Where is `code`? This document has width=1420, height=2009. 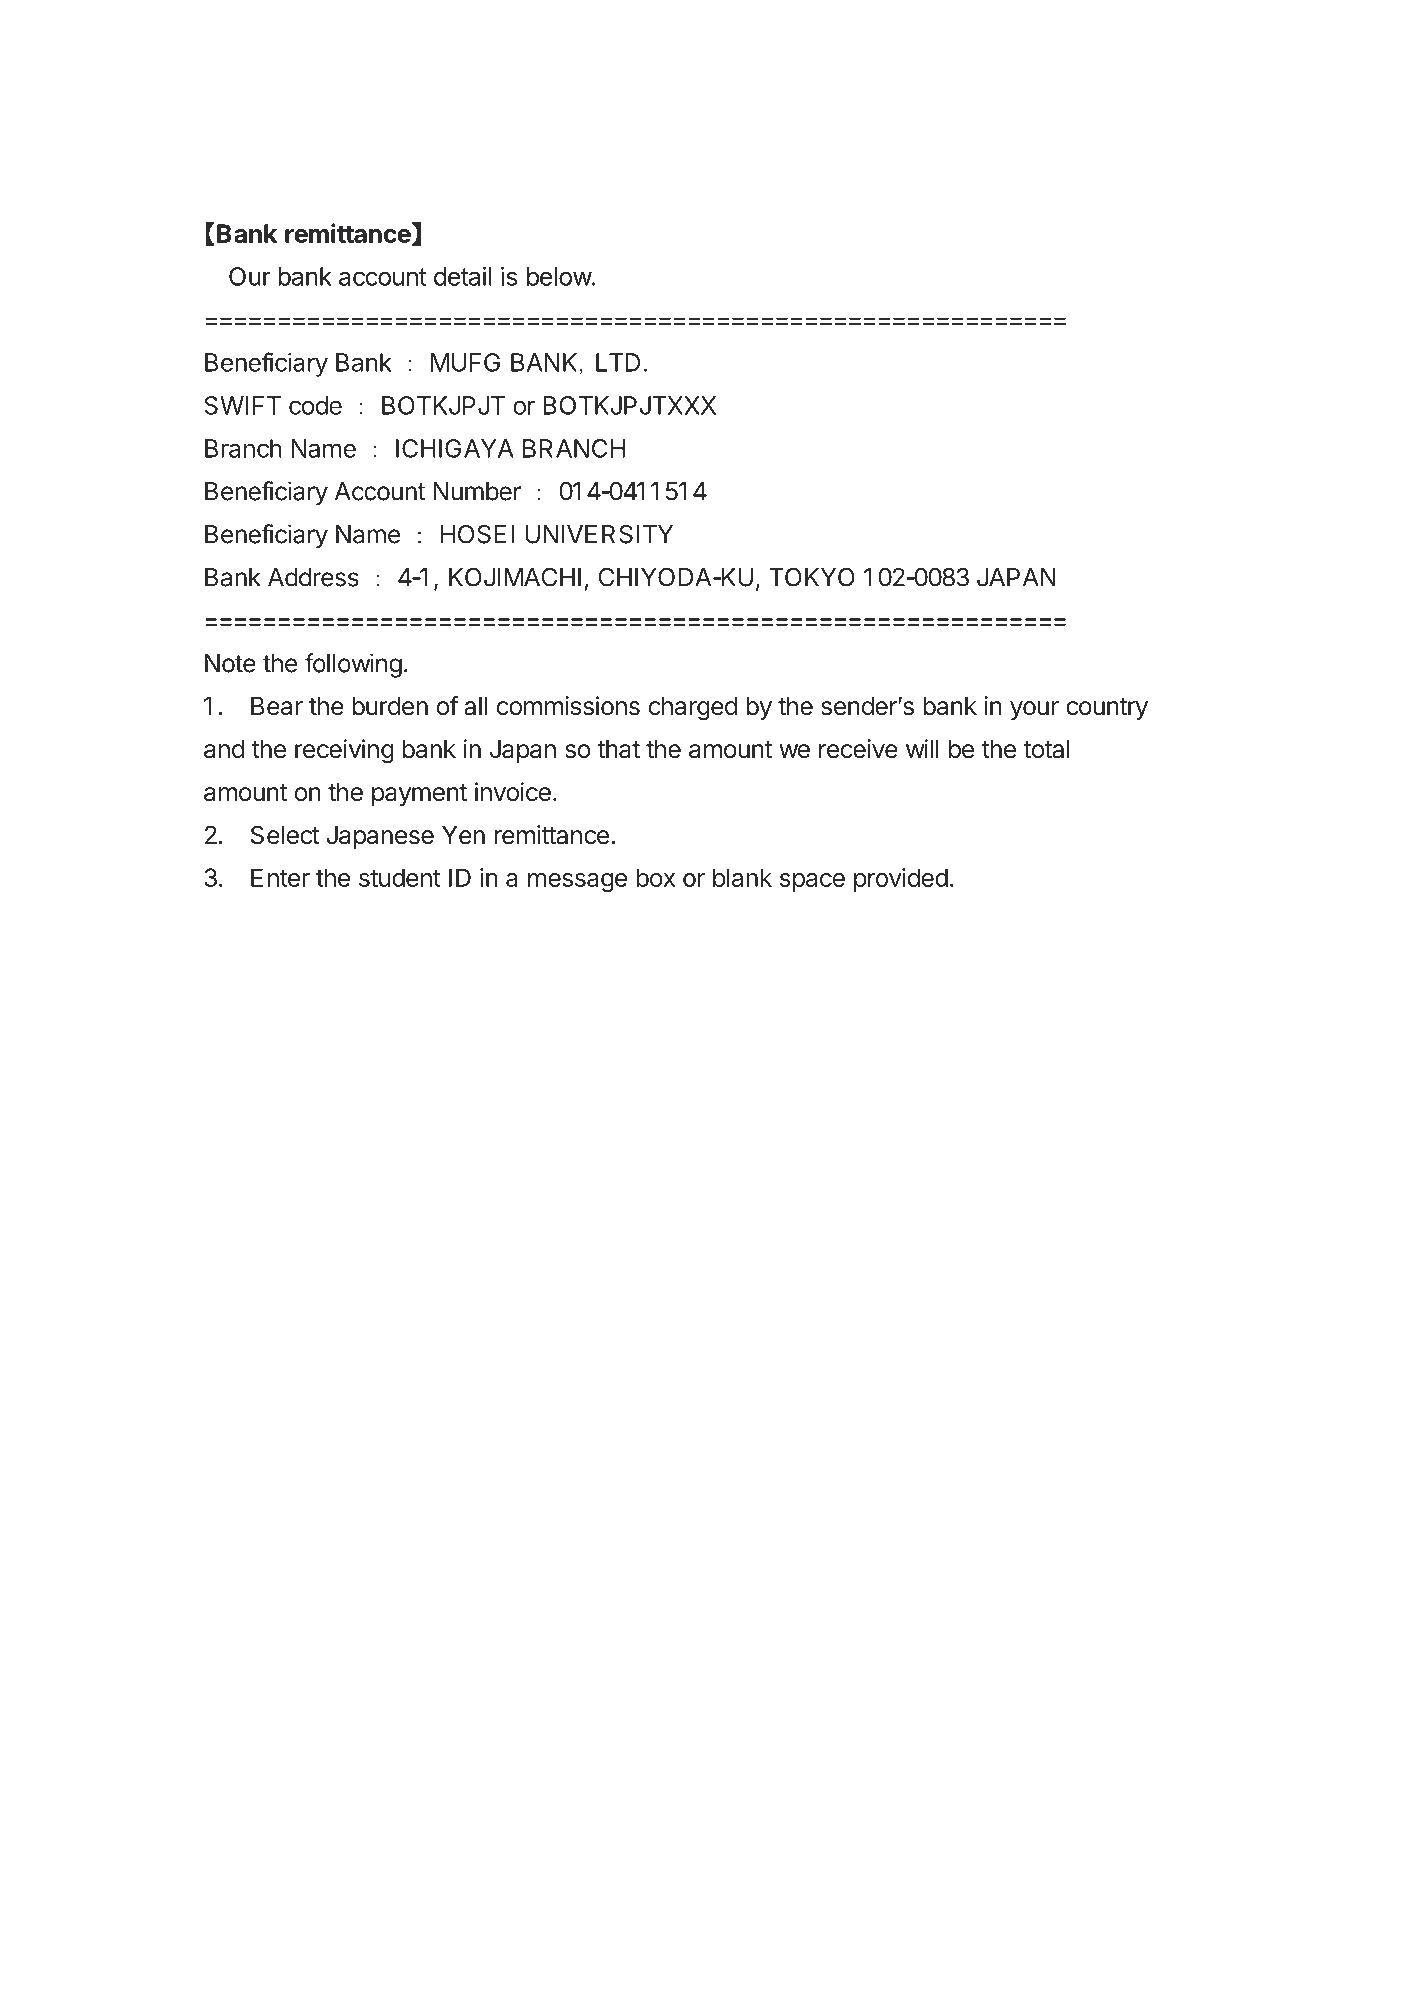 code is located at coordinates (315, 405).
